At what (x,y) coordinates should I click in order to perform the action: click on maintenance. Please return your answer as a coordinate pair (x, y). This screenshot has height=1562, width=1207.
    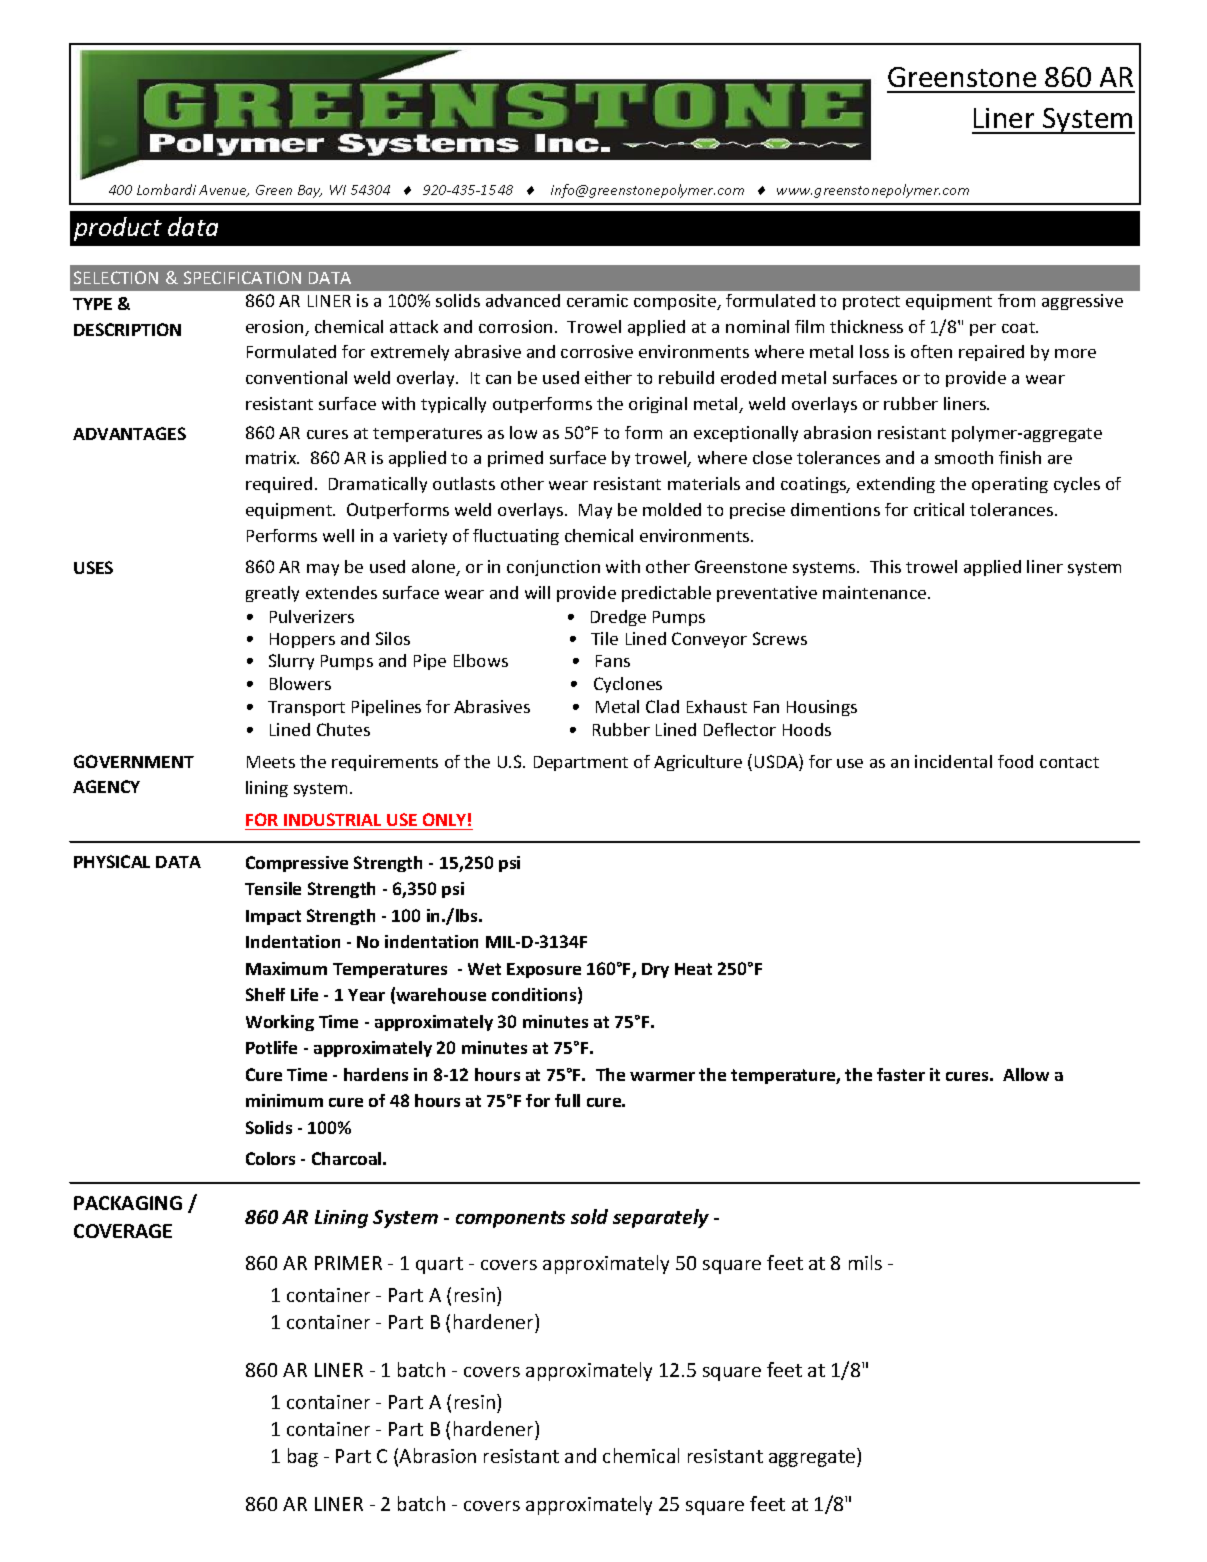
    Looking at the image, I should click on (876, 592).
